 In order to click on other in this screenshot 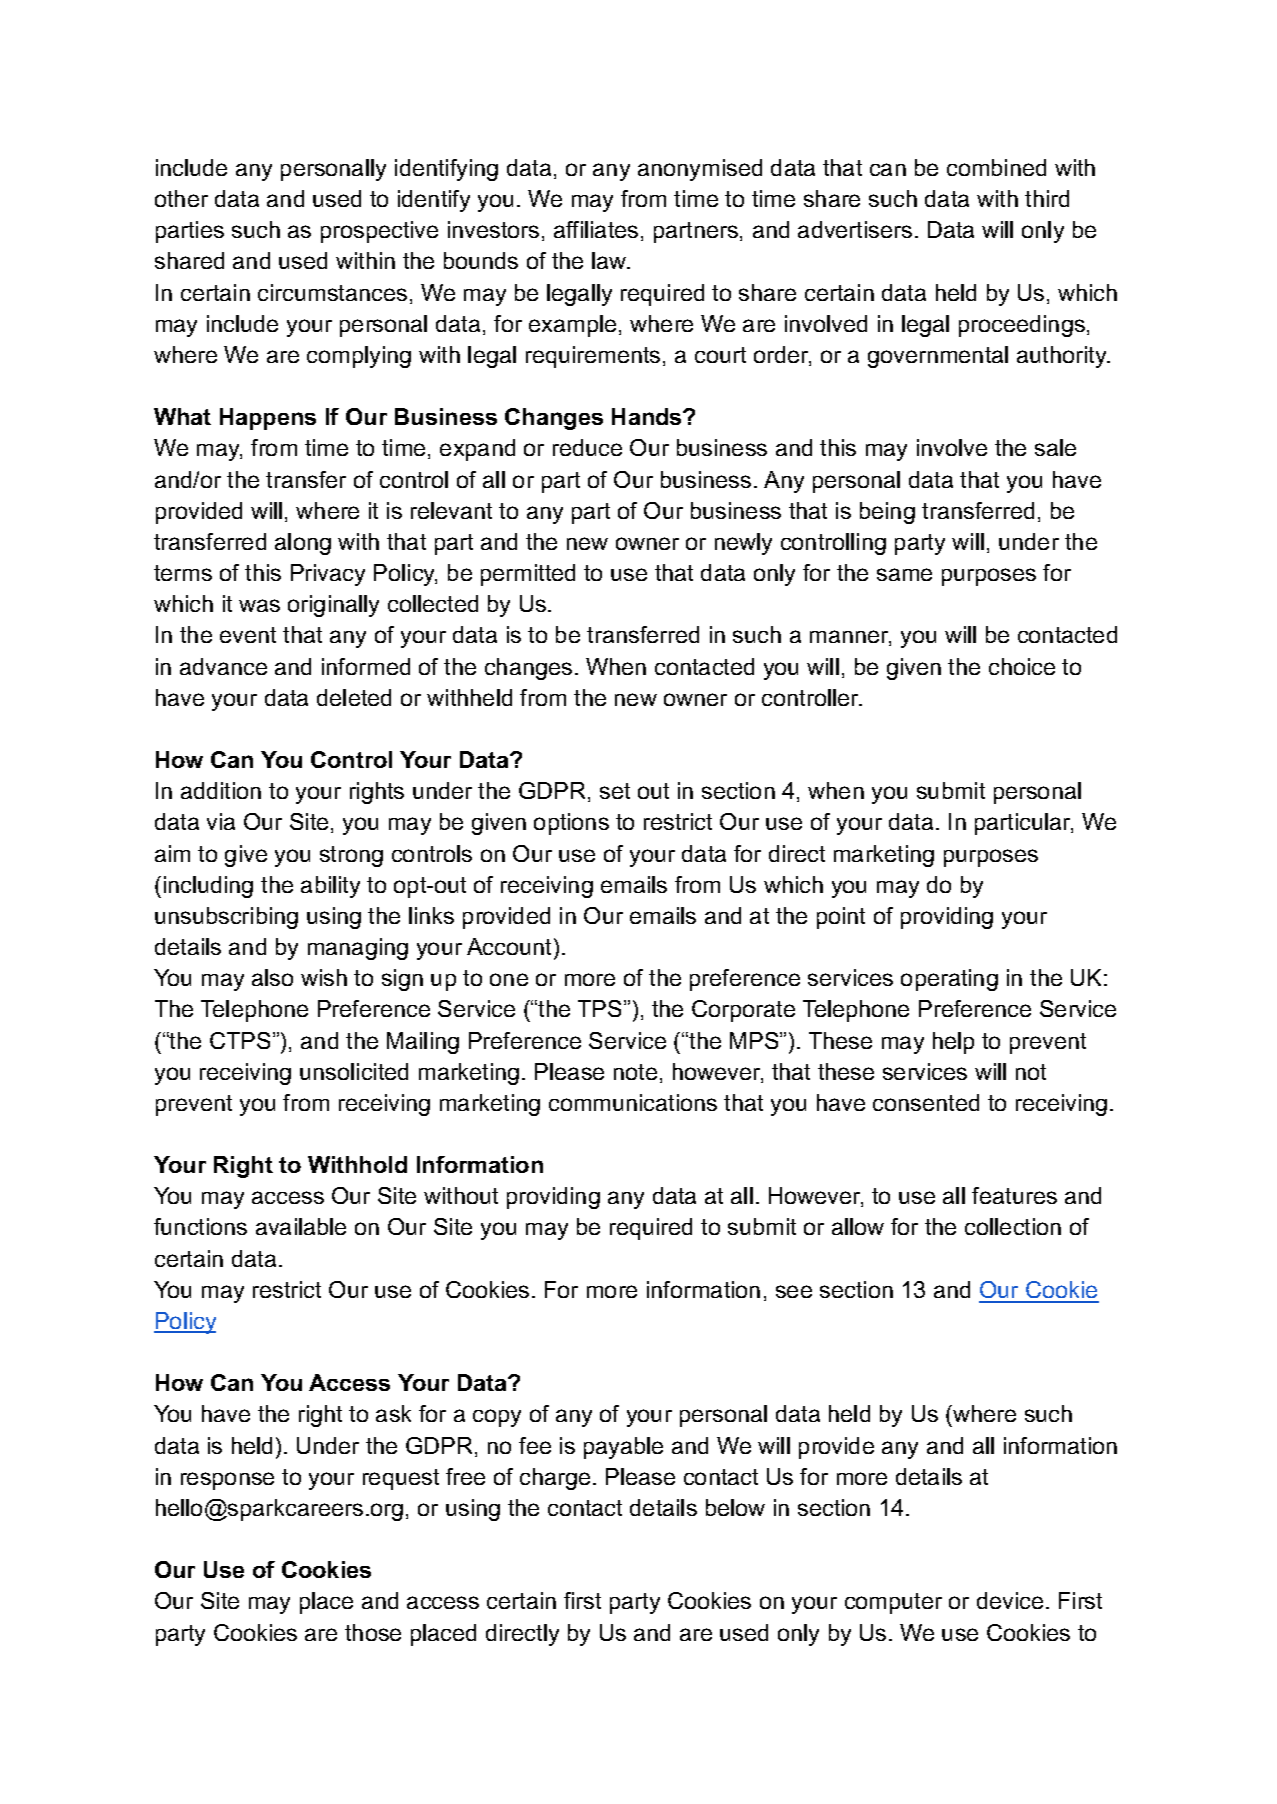, I will do `click(181, 198)`.
